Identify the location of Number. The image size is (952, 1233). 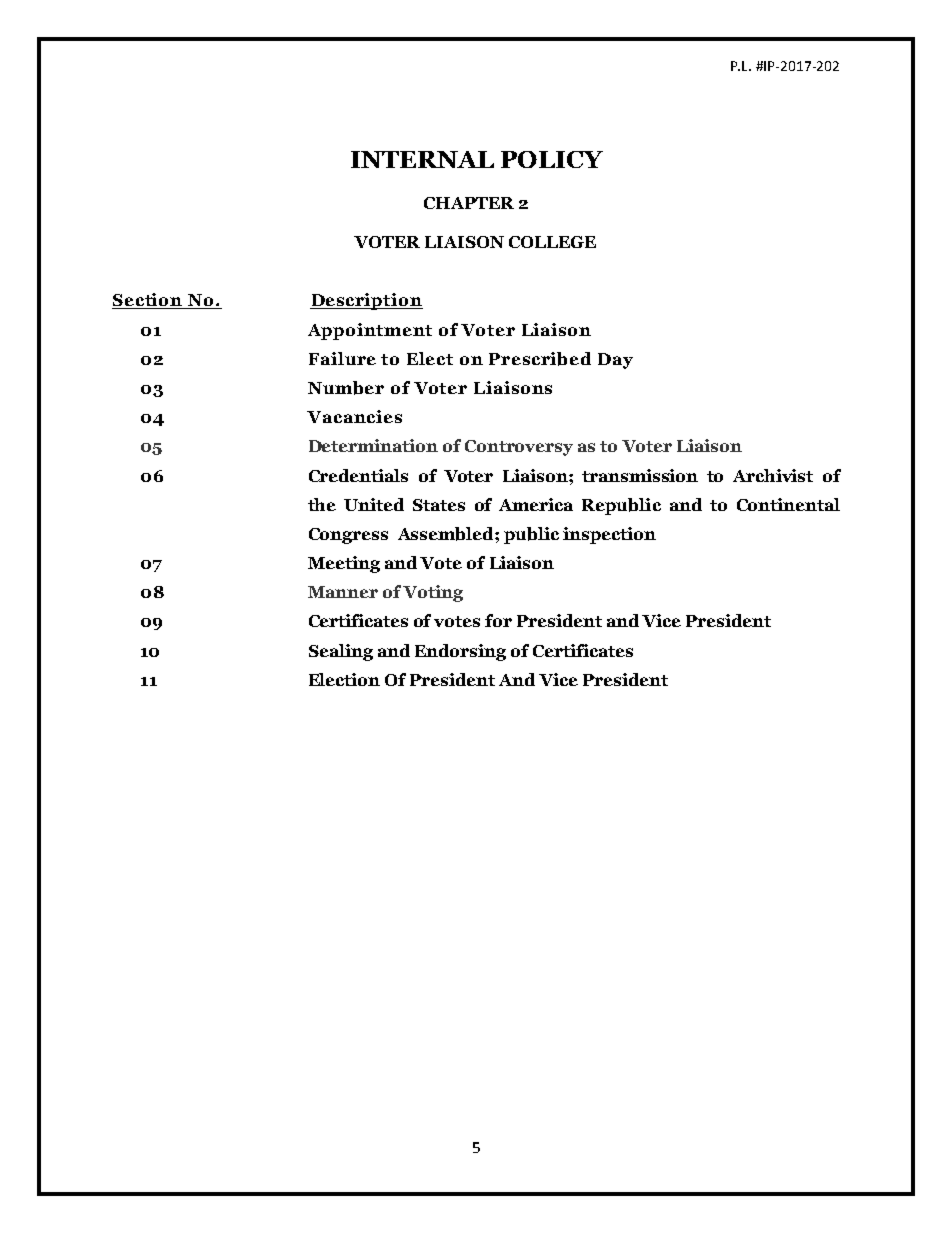
(346, 388).
